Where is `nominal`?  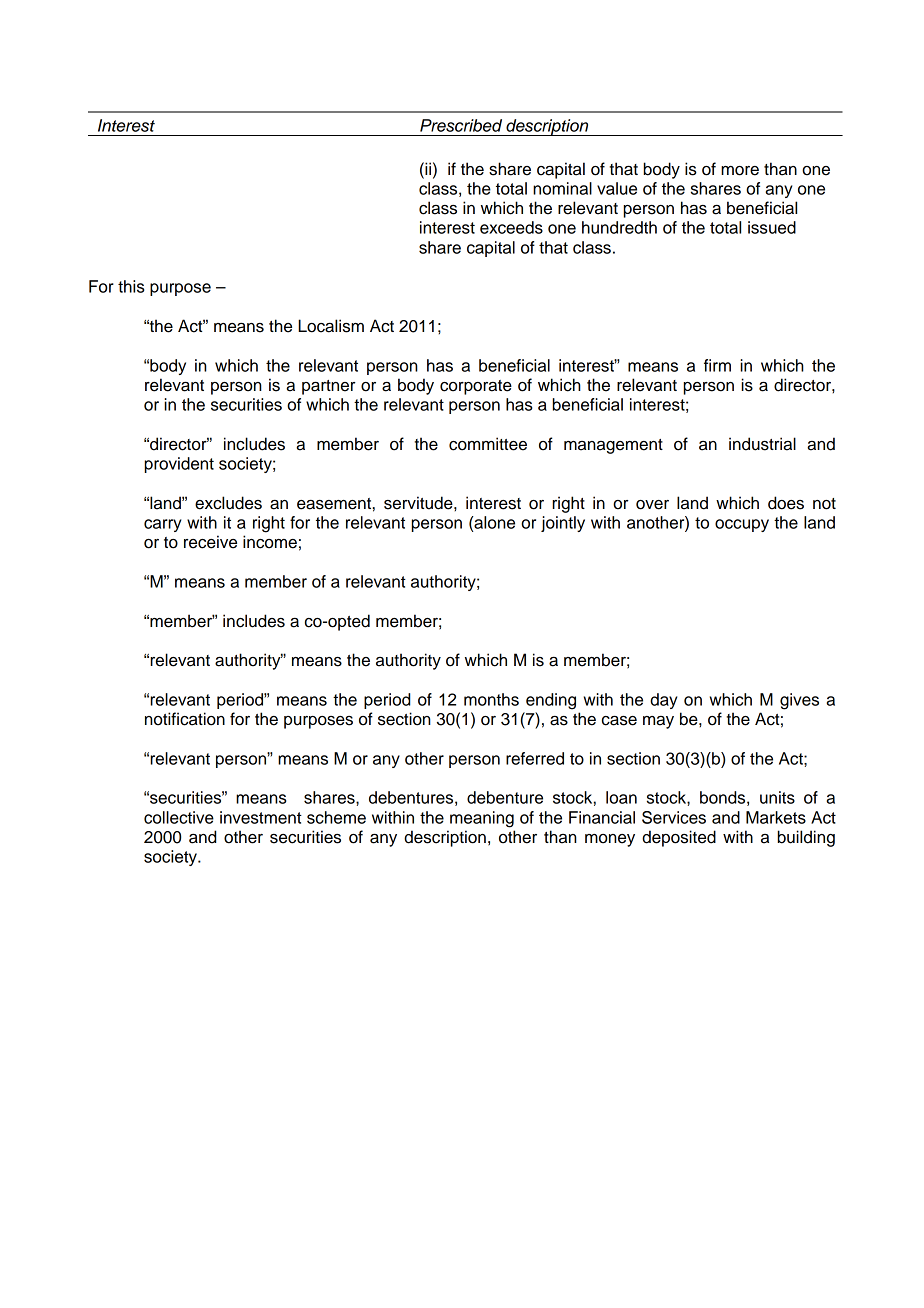 nominal is located at coordinates (562, 188).
